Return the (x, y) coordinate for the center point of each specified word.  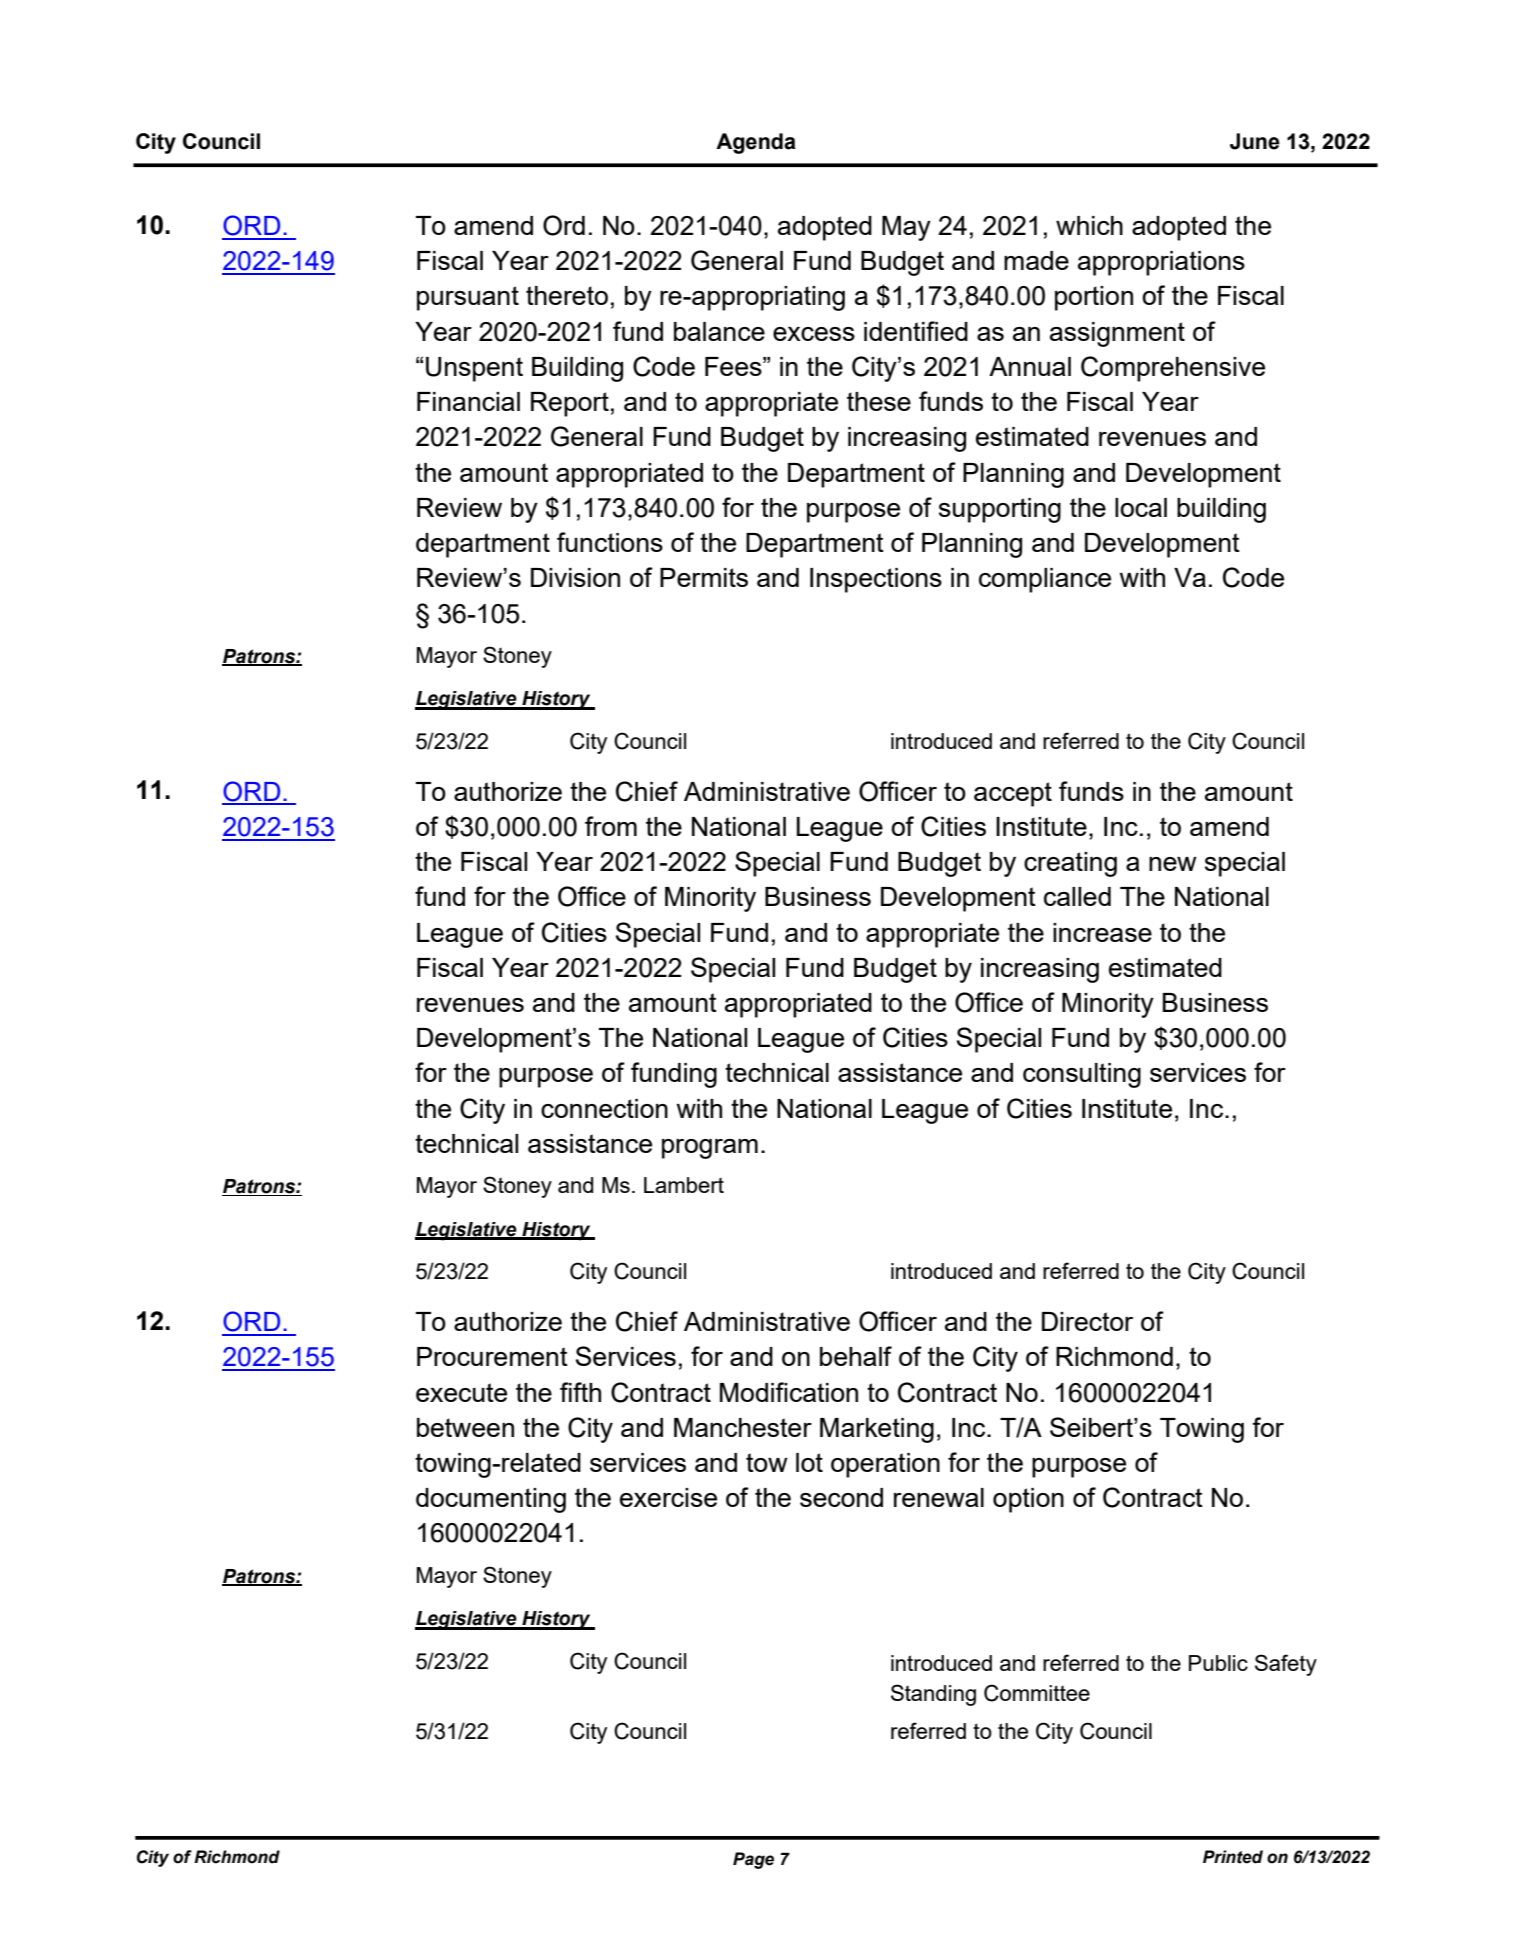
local (1141, 507)
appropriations (1161, 263)
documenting (491, 1500)
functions (610, 542)
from (611, 826)
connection (604, 1108)
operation (885, 1465)
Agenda (756, 143)
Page (753, 1860)
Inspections (876, 580)
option (1028, 1500)
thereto (567, 295)
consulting (1082, 1075)
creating (1070, 864)
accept (1013, 794)
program (710, 1149)
